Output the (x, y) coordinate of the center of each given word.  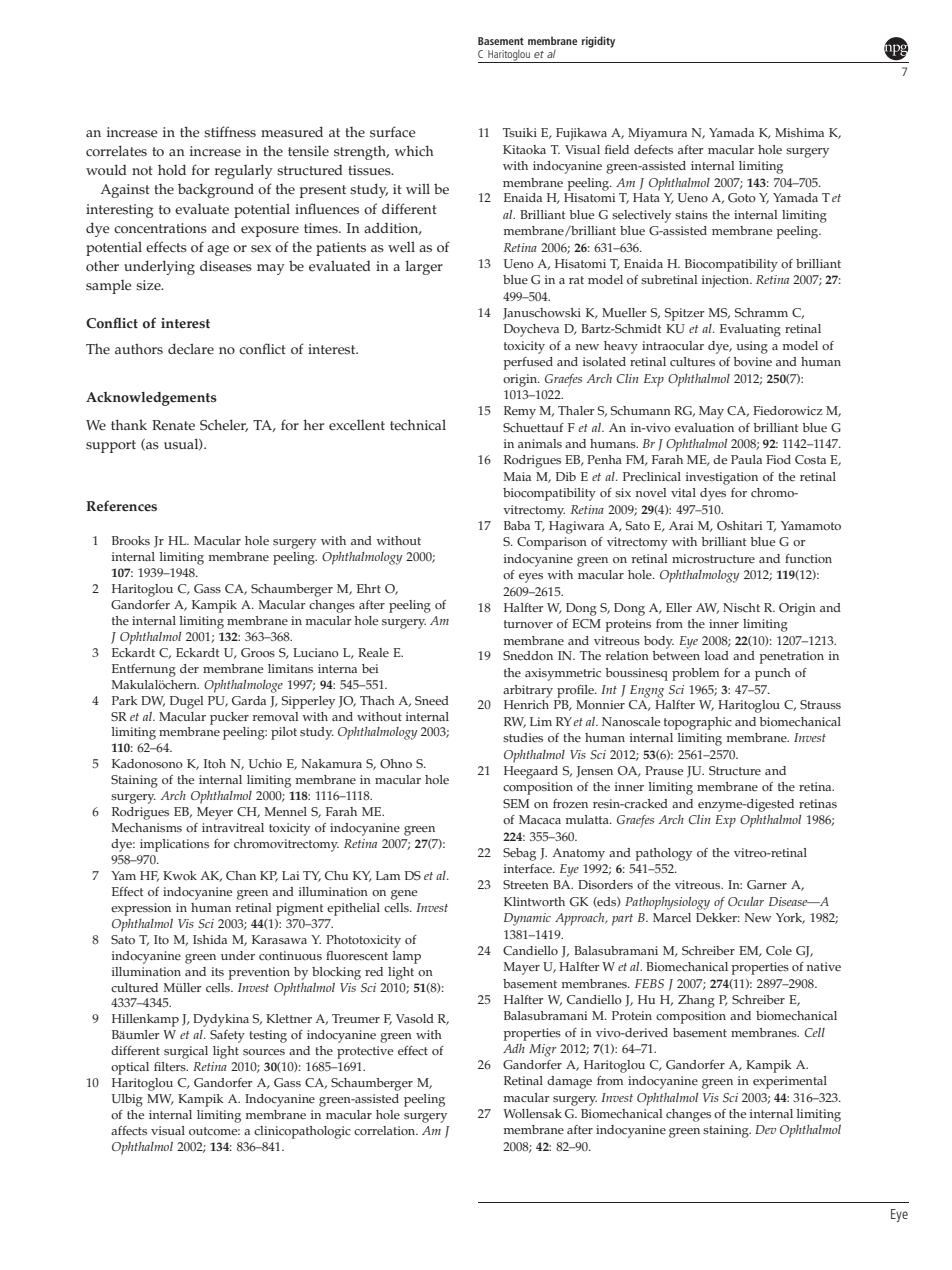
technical (418, 425)
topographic (698, 723)
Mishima (799, 132)
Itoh (215, 763)
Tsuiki (520, 133)
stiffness (230, 132)
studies (523, 738)
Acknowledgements (151, 399)
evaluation (704, 427)
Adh (514, 1048)
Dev (765, 1129)
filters (171, 1067)
